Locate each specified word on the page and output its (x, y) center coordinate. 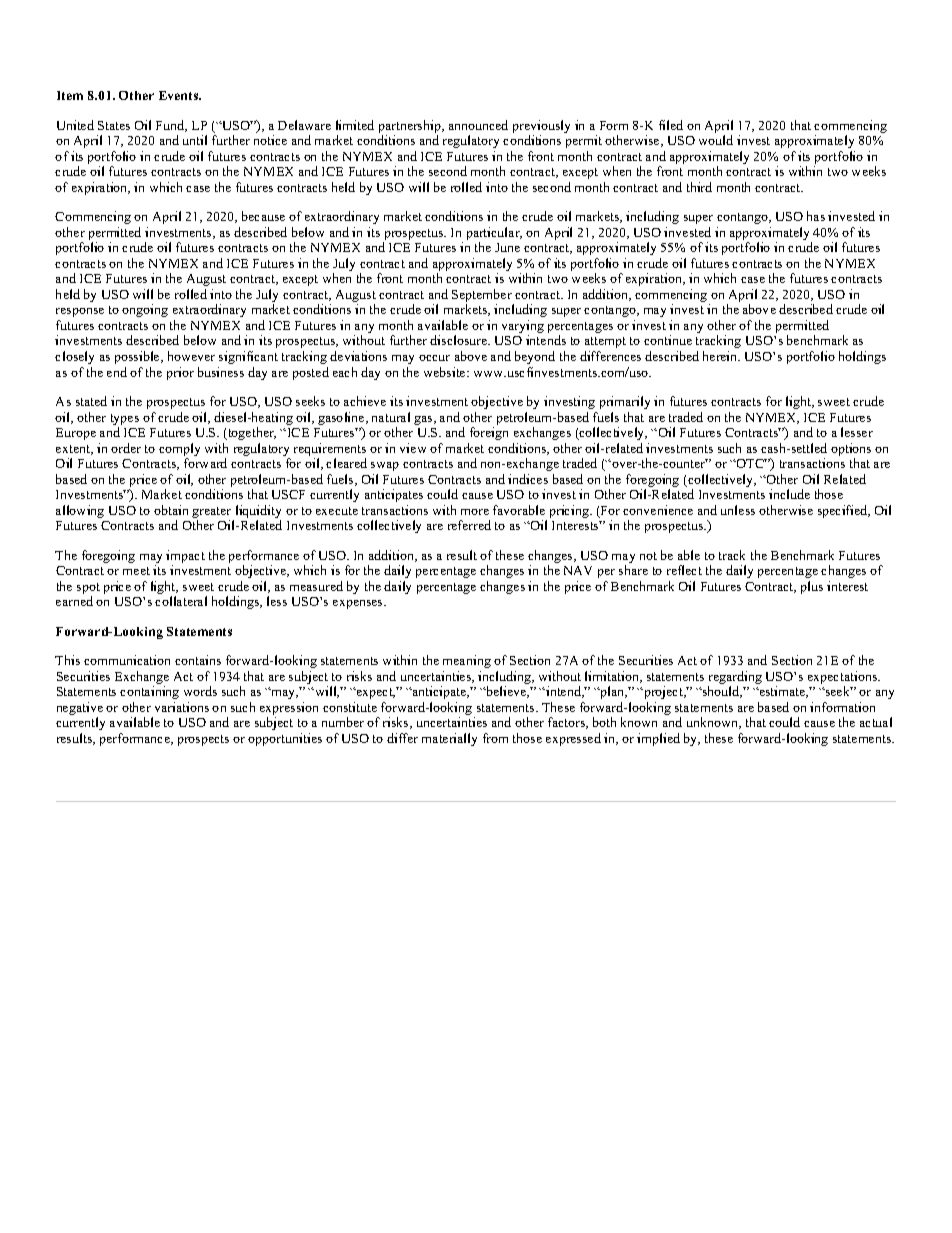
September (483, 297)
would (716, 140)
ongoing (145, 310)
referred (469, 525)
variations (182, 707)
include (789, 494)
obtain (171, 510)
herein (721, 356)
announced (478, 125)
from (495, 738)
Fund (171, 126)
